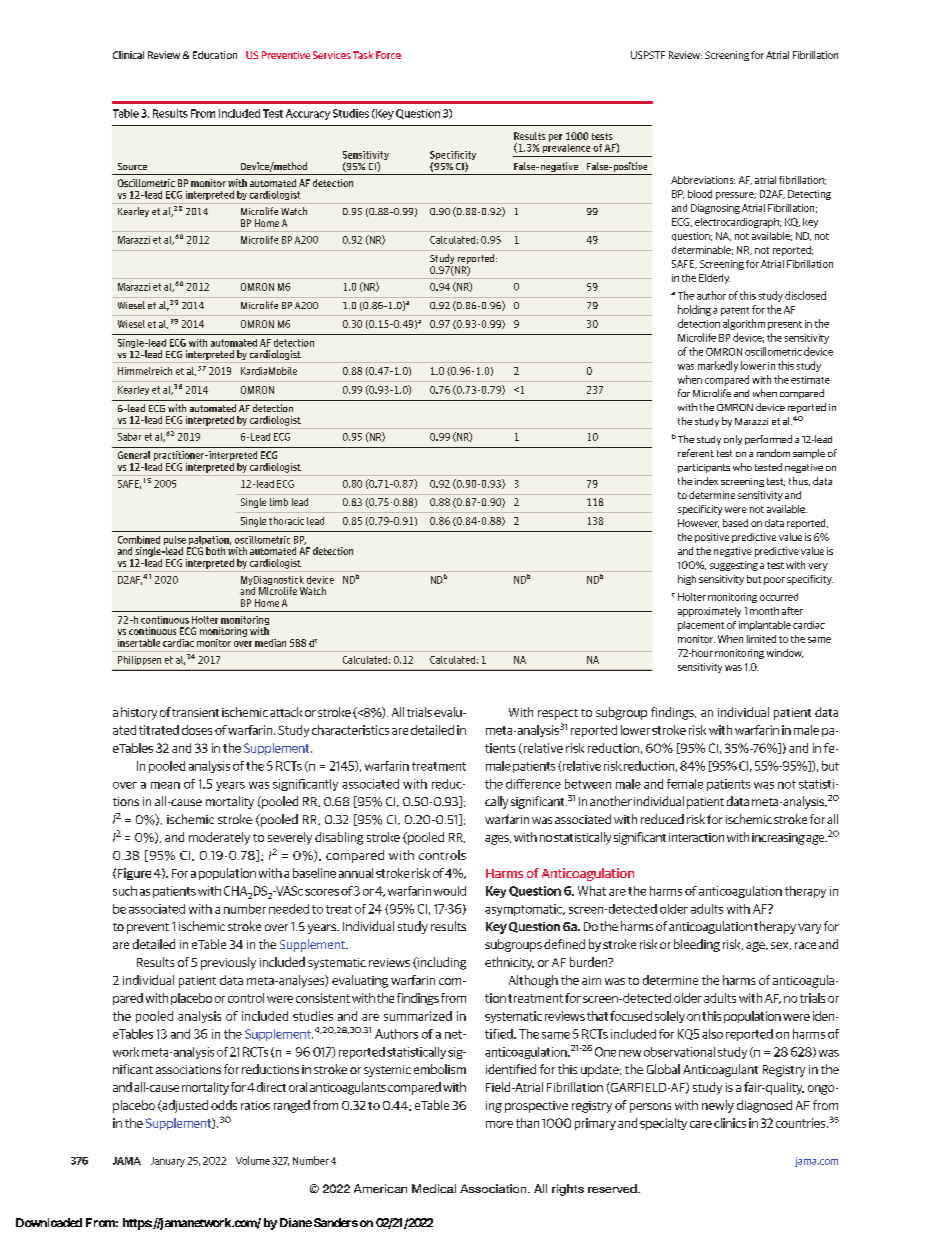 This screenshot has height=1233, width=952. Describe the element at coordinates (697, 945) in the screenshot. I see `bleeding` at that location.
